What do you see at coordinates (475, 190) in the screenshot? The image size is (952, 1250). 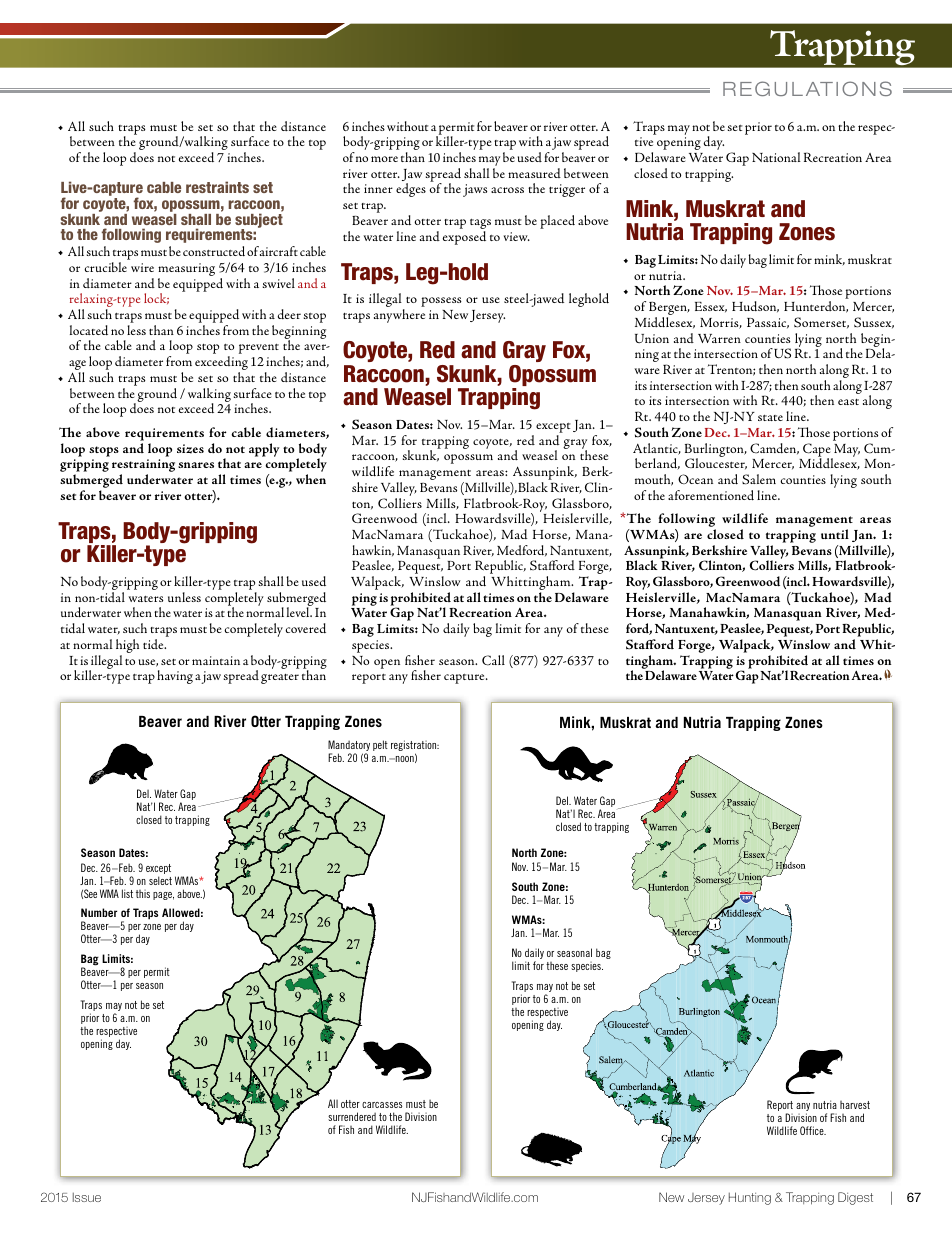 I see `jaws` at bounding box center [475, 190].
